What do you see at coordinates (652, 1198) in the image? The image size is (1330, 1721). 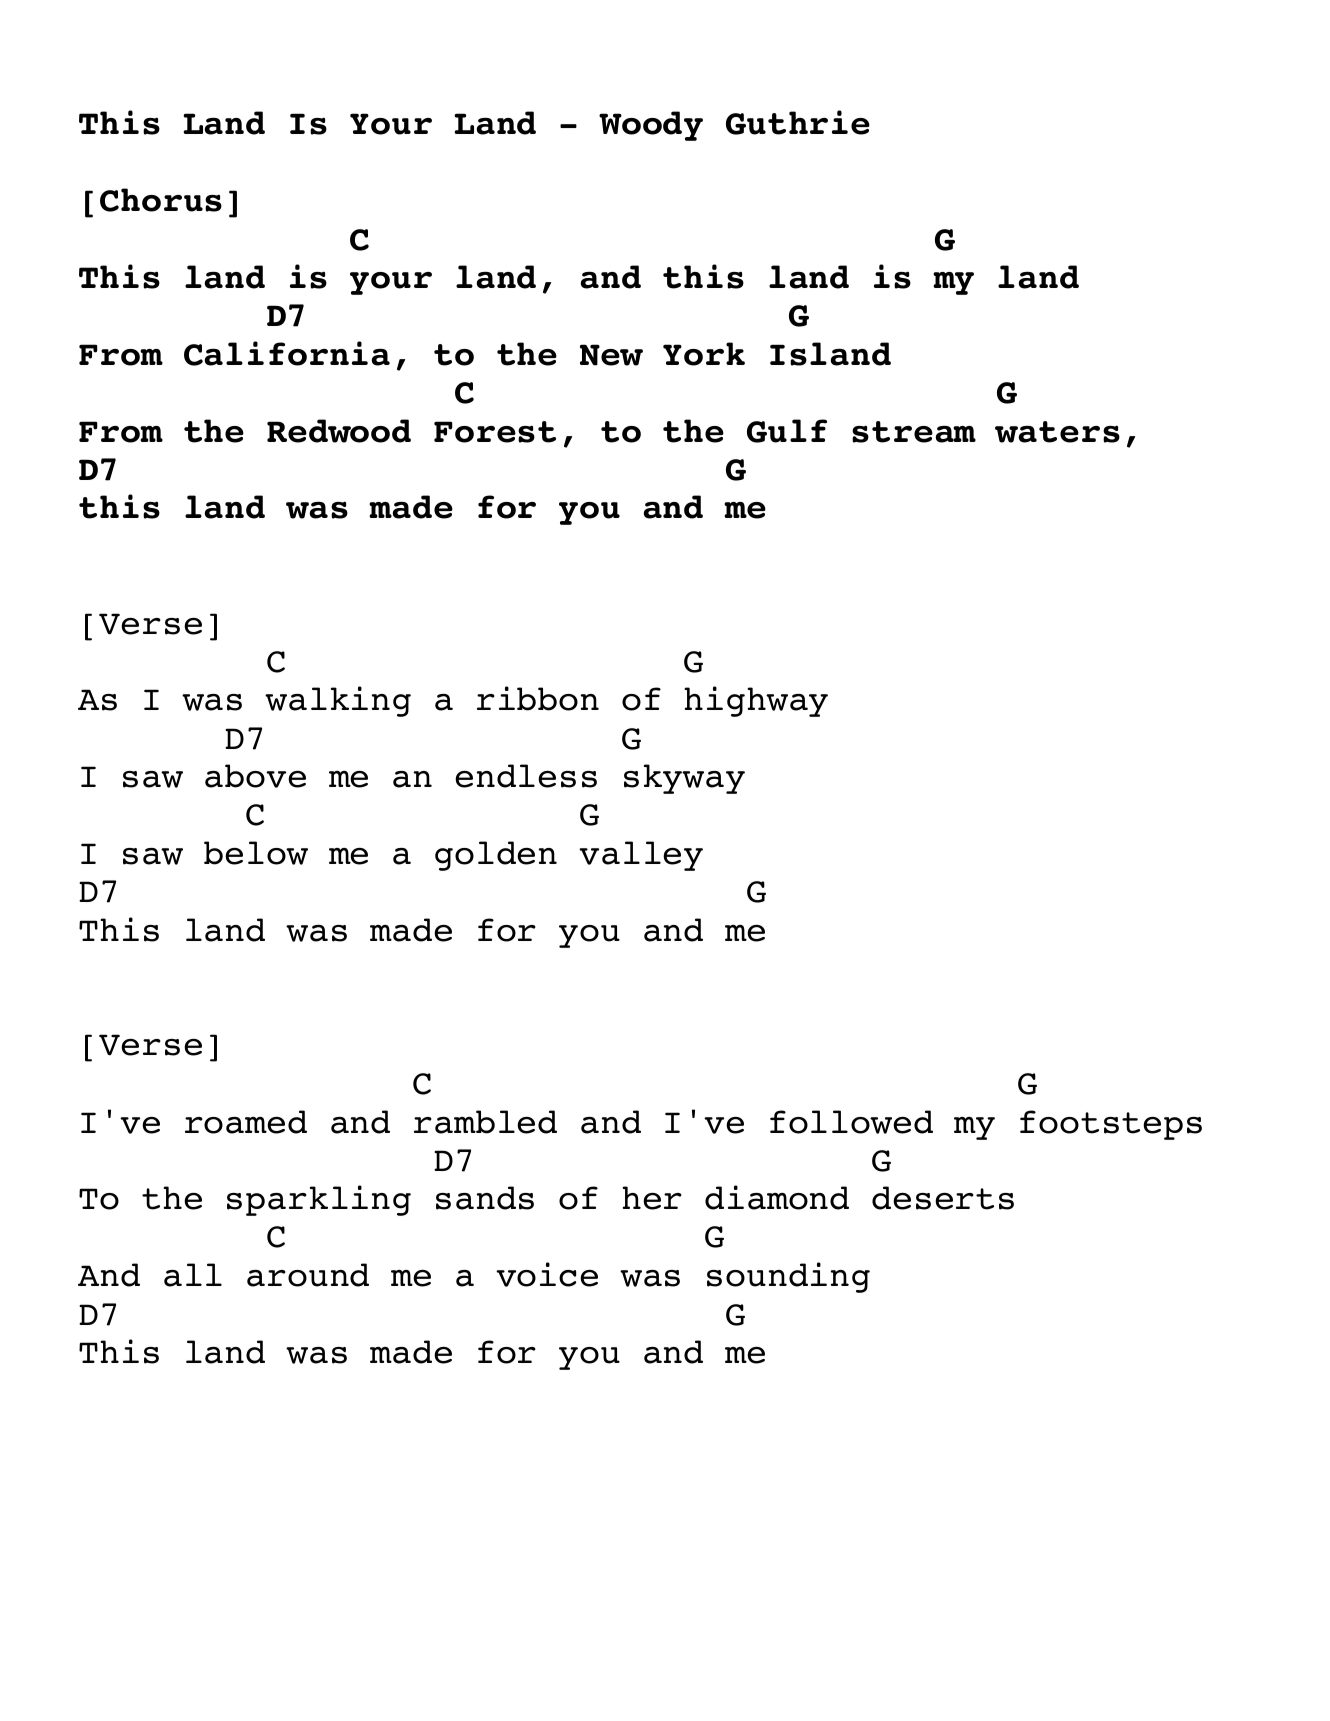 I see `her` at bounding box center [652, 1198].
